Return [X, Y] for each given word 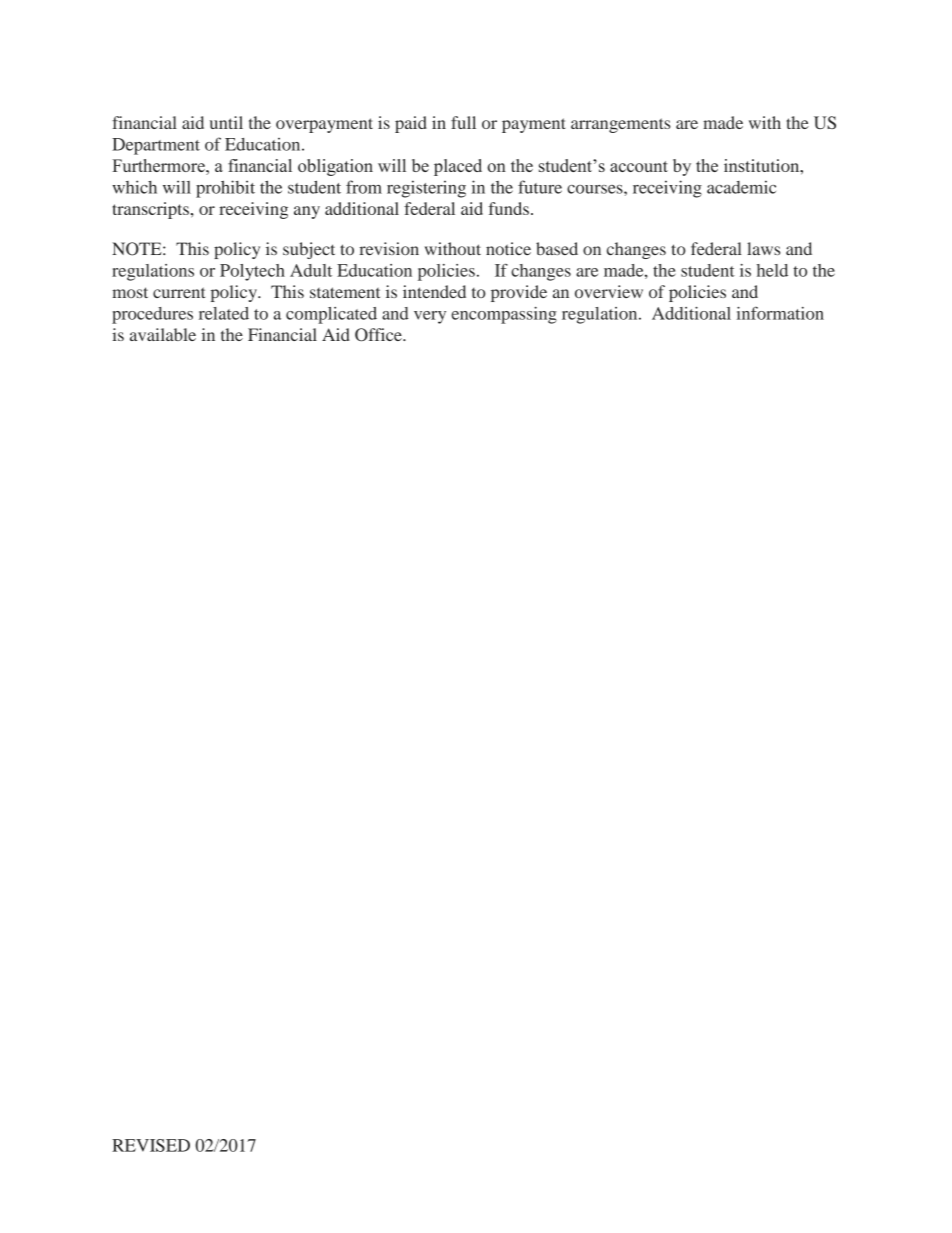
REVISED [151, 1145]
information [780, 313]
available [163, 334]
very [430, 317]
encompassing [504, 315]
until [226, 122]
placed [458, 167]
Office [379, 335]
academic [741, 187]
